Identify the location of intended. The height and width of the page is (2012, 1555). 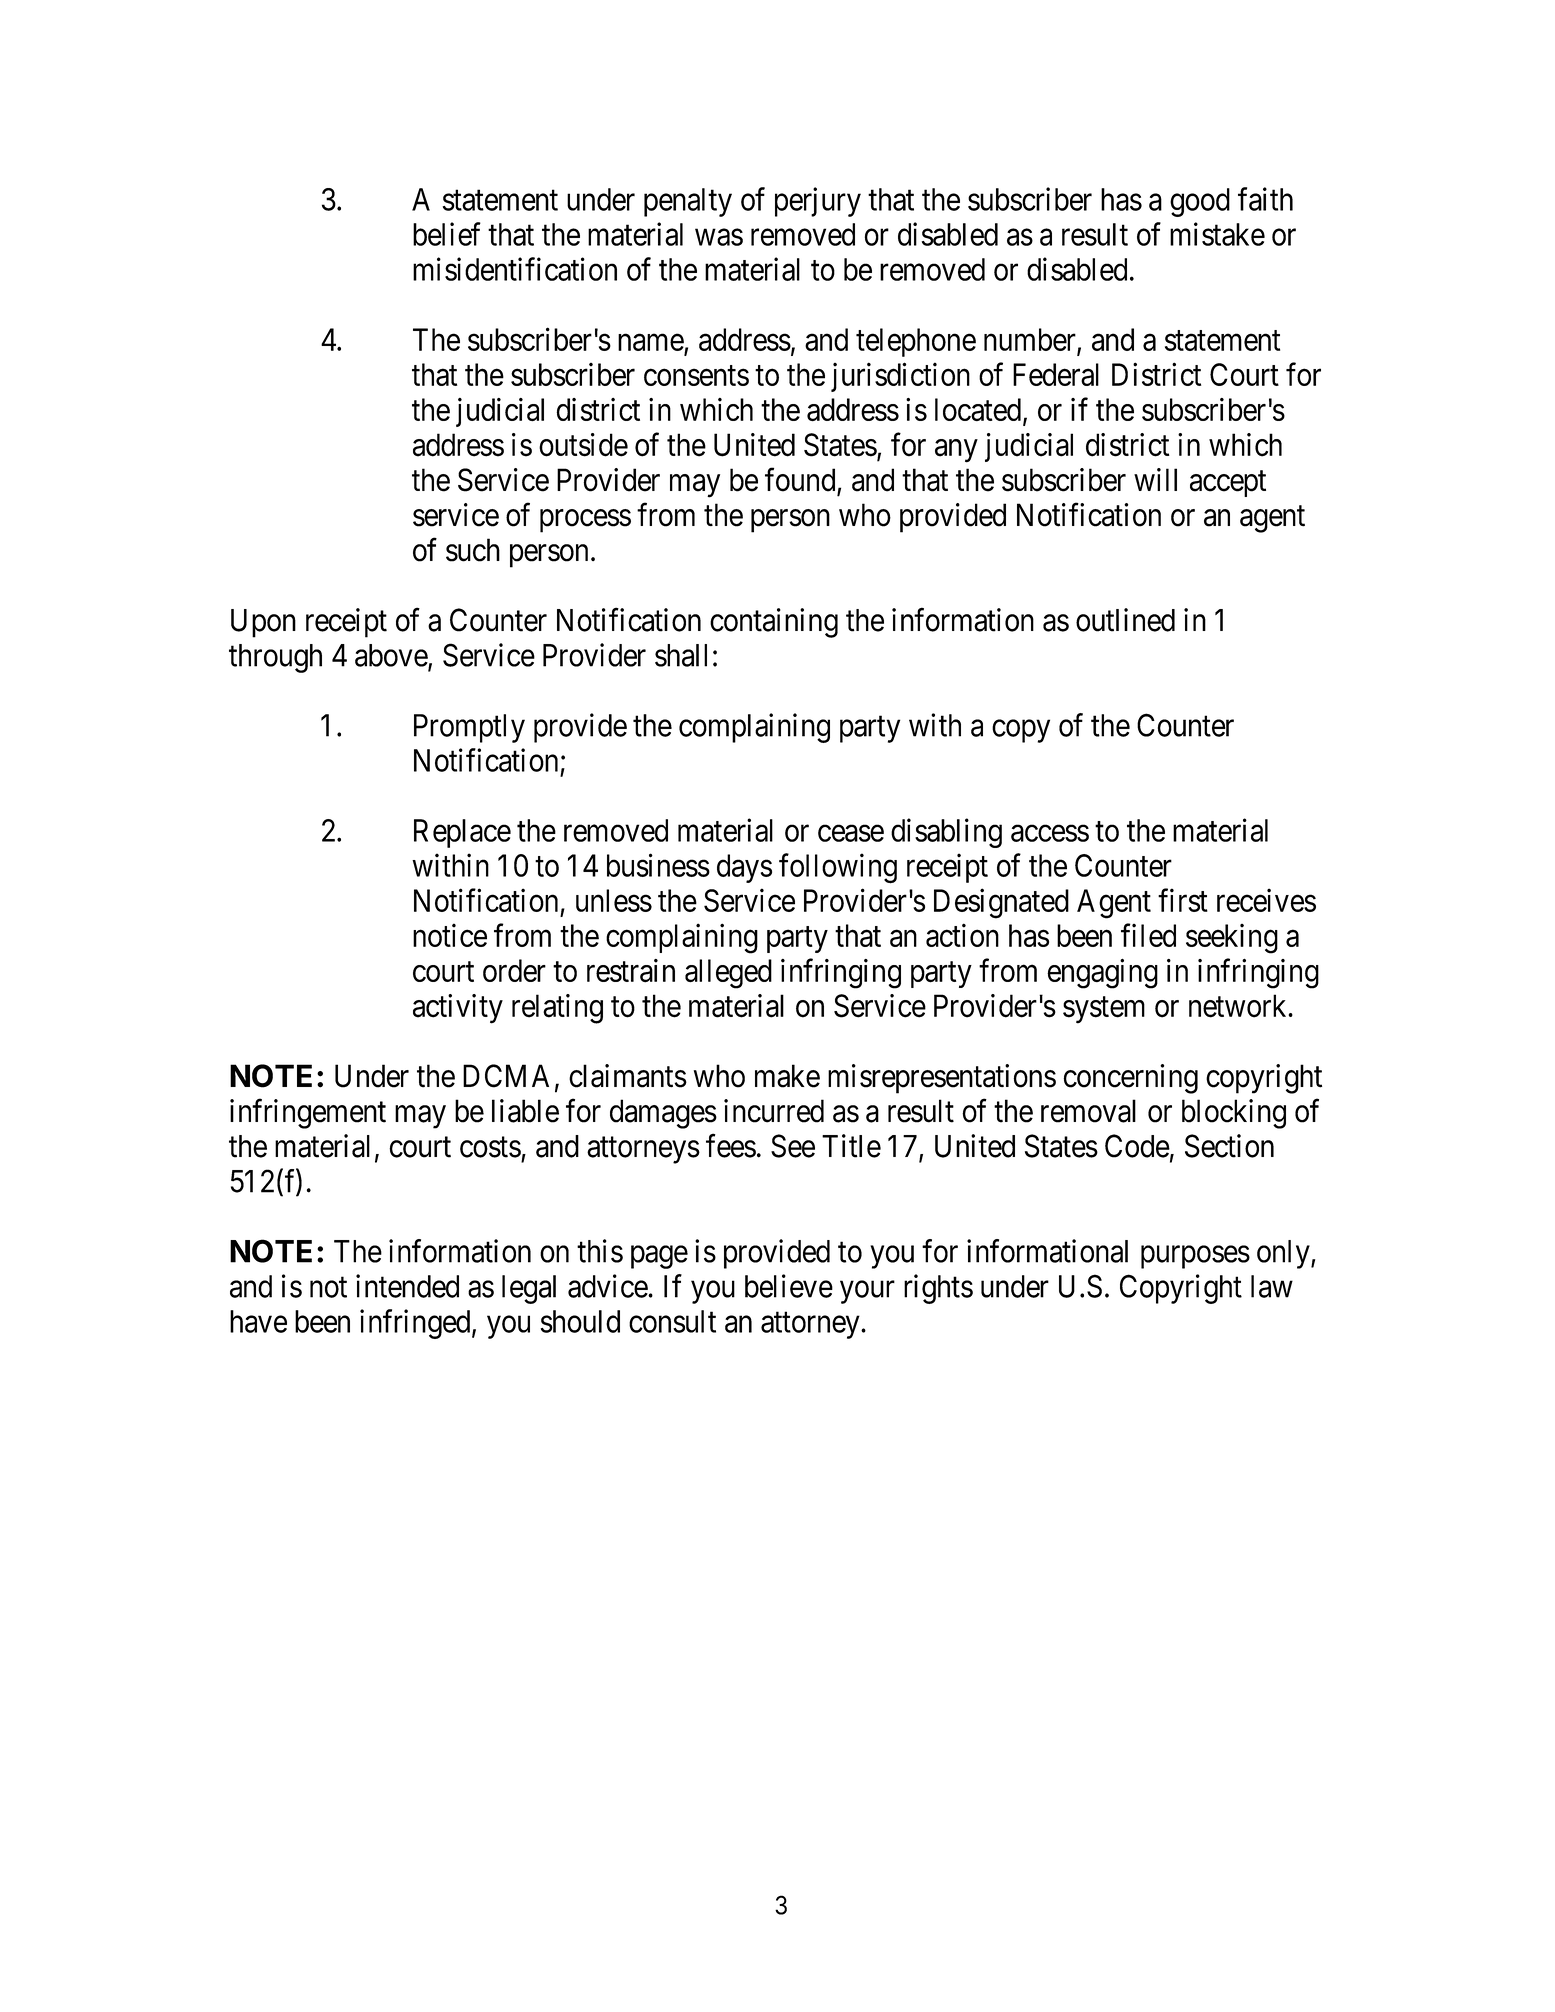
(407, 1286).
